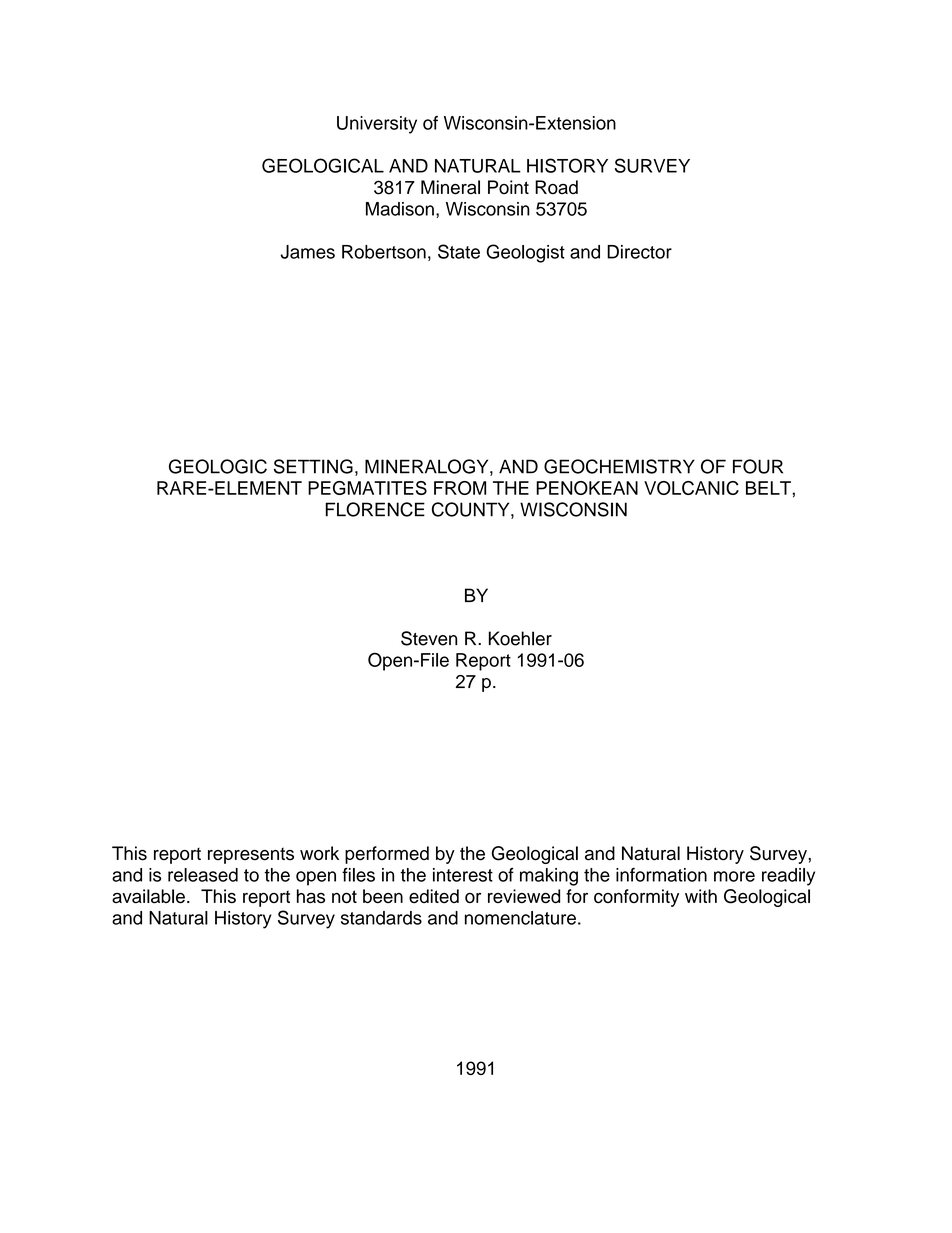  I want to click on University, so click(377, 125).
